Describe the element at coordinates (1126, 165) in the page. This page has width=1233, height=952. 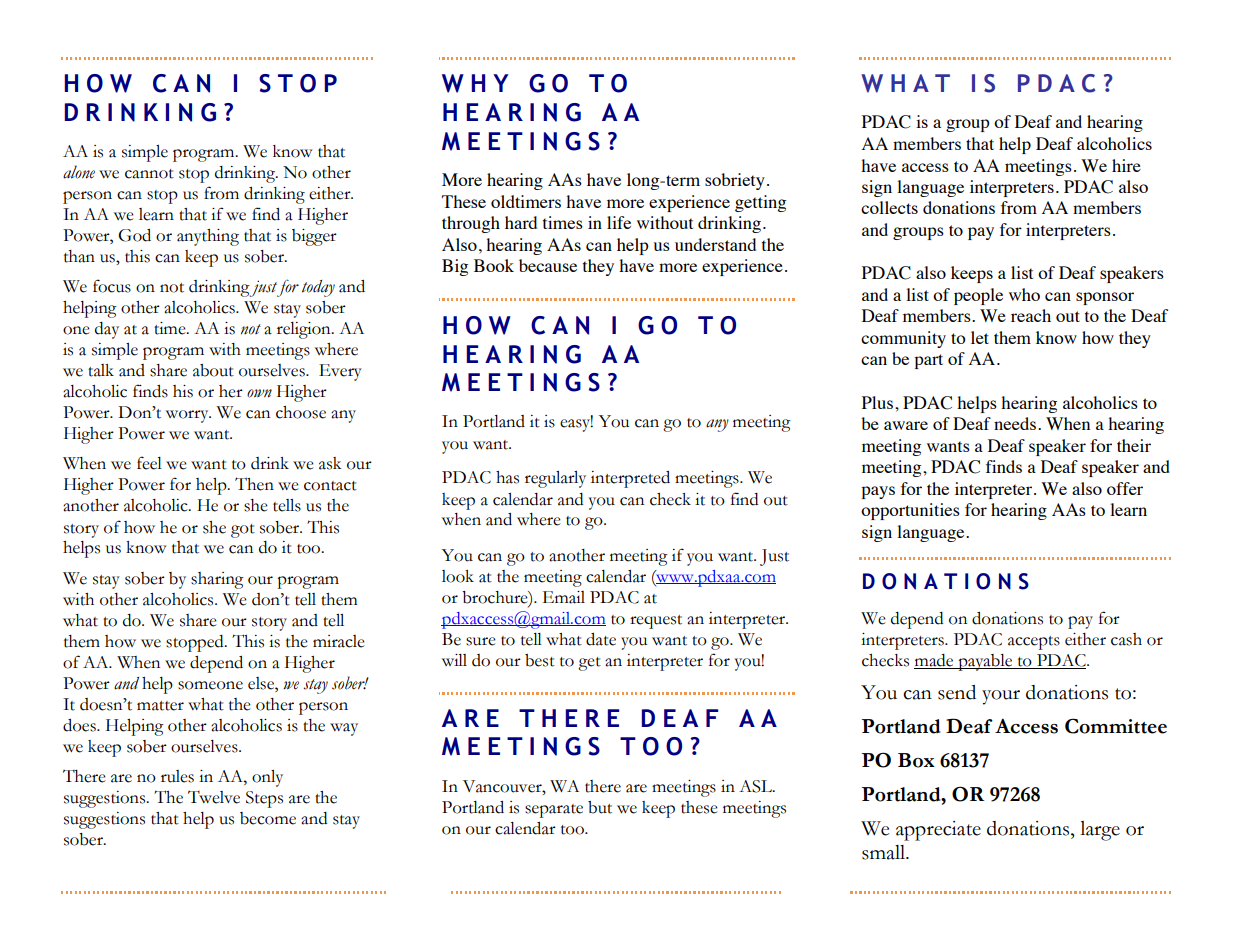
I see `hire` at that location.
